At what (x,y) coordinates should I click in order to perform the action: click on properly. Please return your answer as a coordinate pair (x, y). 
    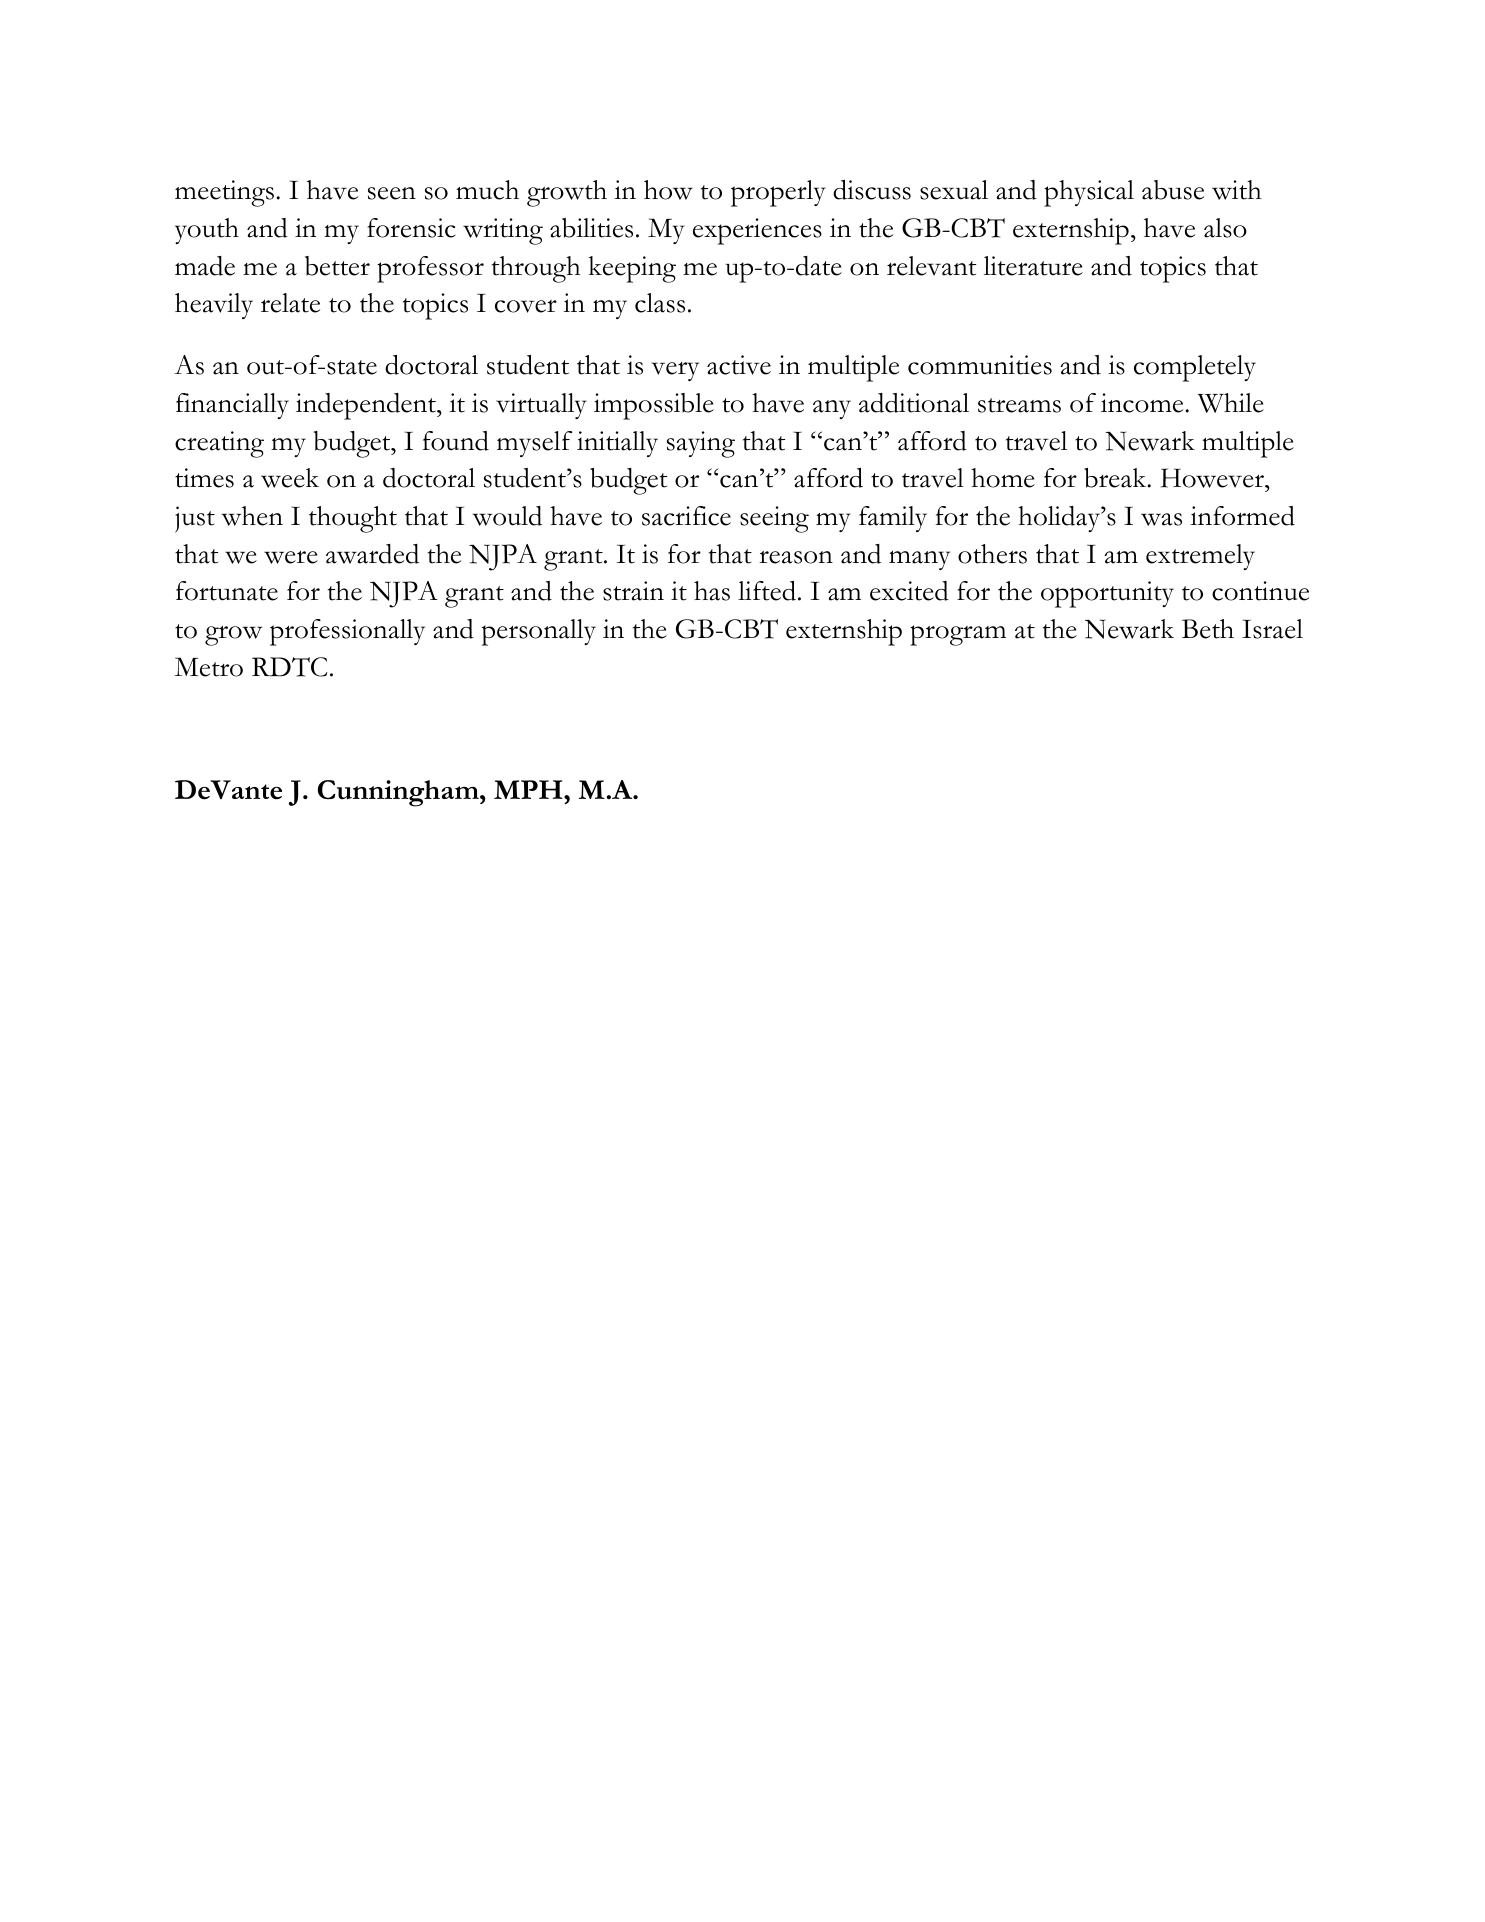
    Looking at the image, I should click on (778, 193).
